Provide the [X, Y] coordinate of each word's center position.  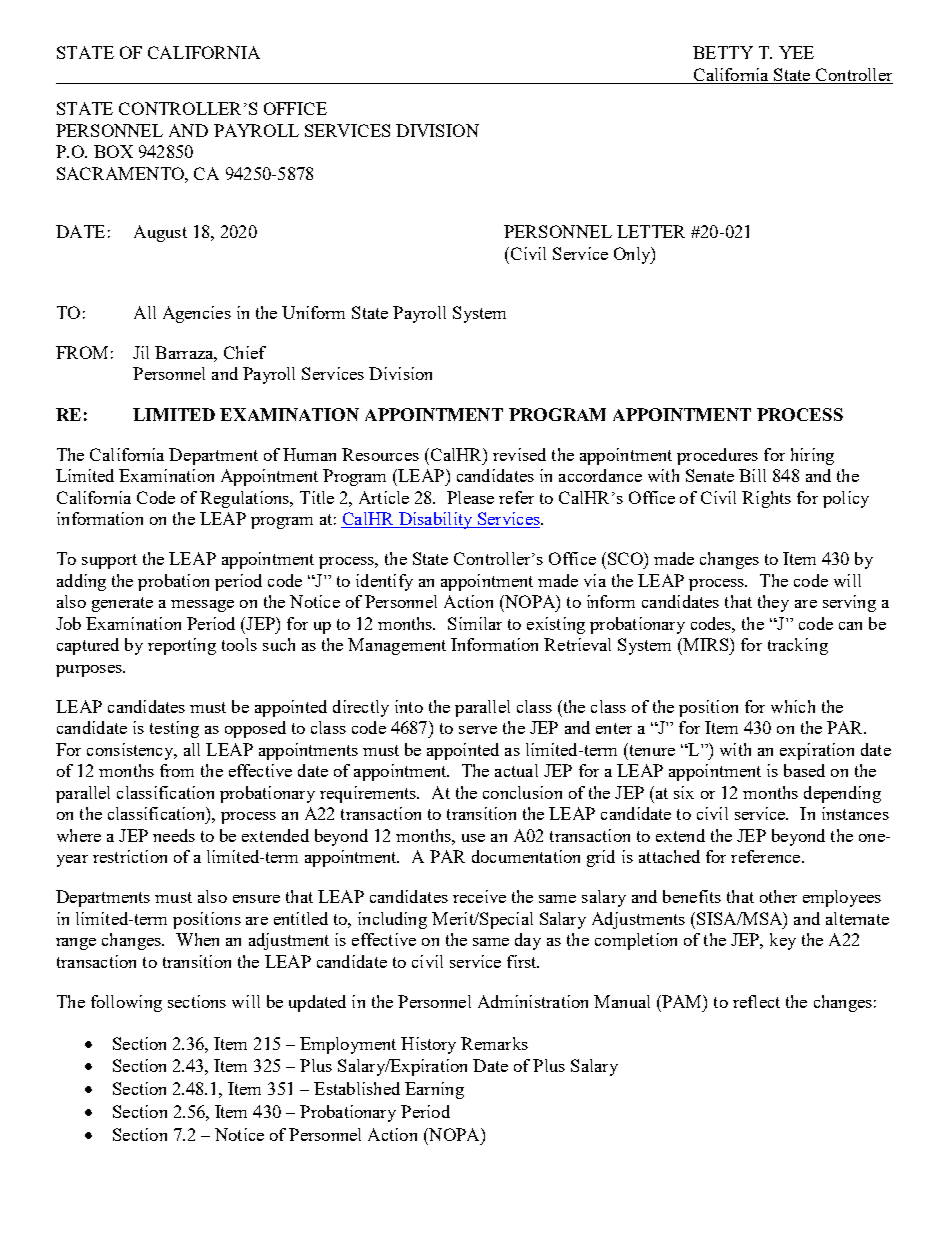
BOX [113, 151]
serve [478, 730]
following [126, 1003]
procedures [717, 456]
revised [519, 454]
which [793, 706]
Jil [141, 352]
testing [174, 729]
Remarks [494, 1043]
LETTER [651, 231]
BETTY [723, 52]
